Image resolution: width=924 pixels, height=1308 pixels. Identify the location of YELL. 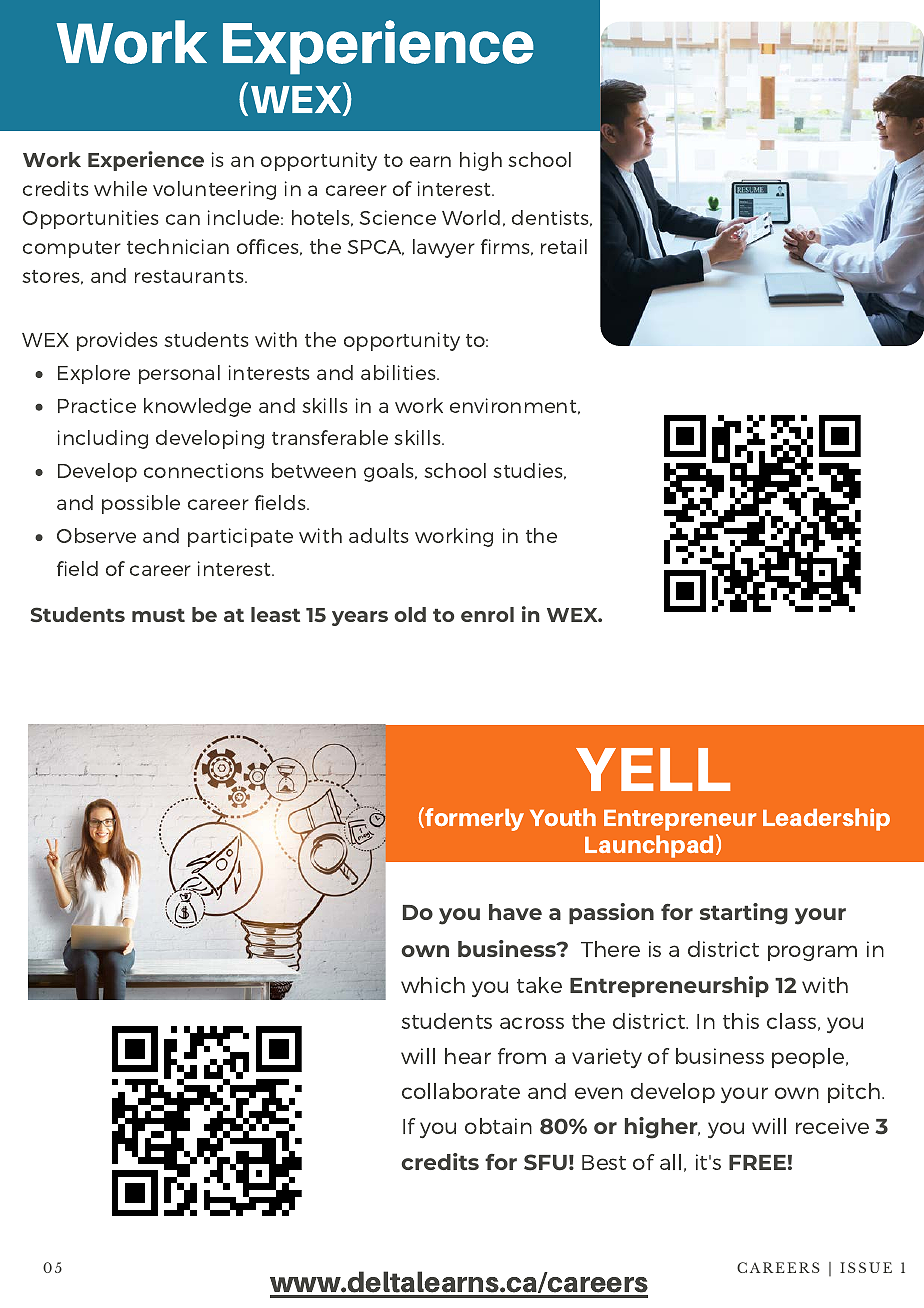
(653, 769).
